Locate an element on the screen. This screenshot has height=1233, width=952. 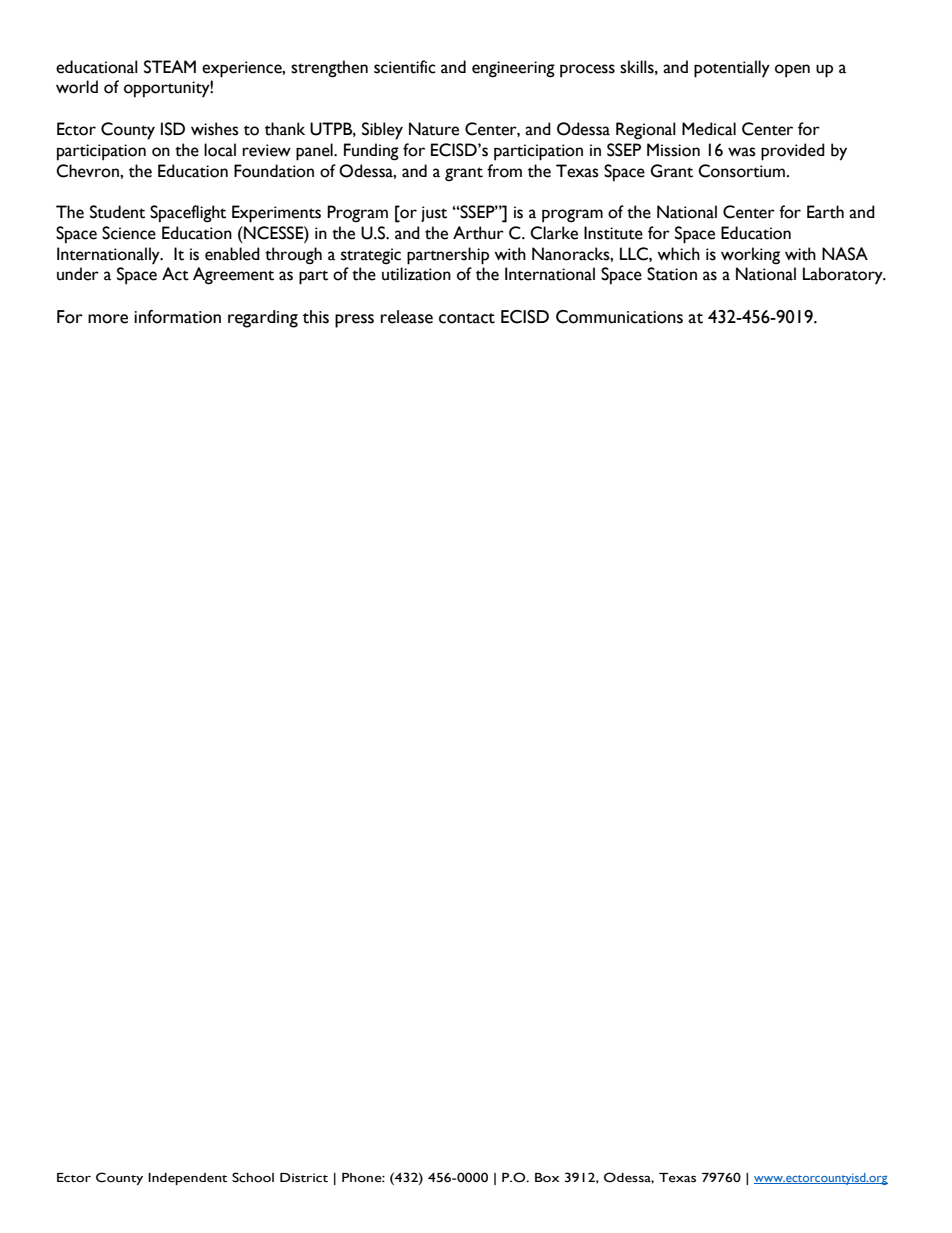
Independent is located at coordinates (188, 1179).
